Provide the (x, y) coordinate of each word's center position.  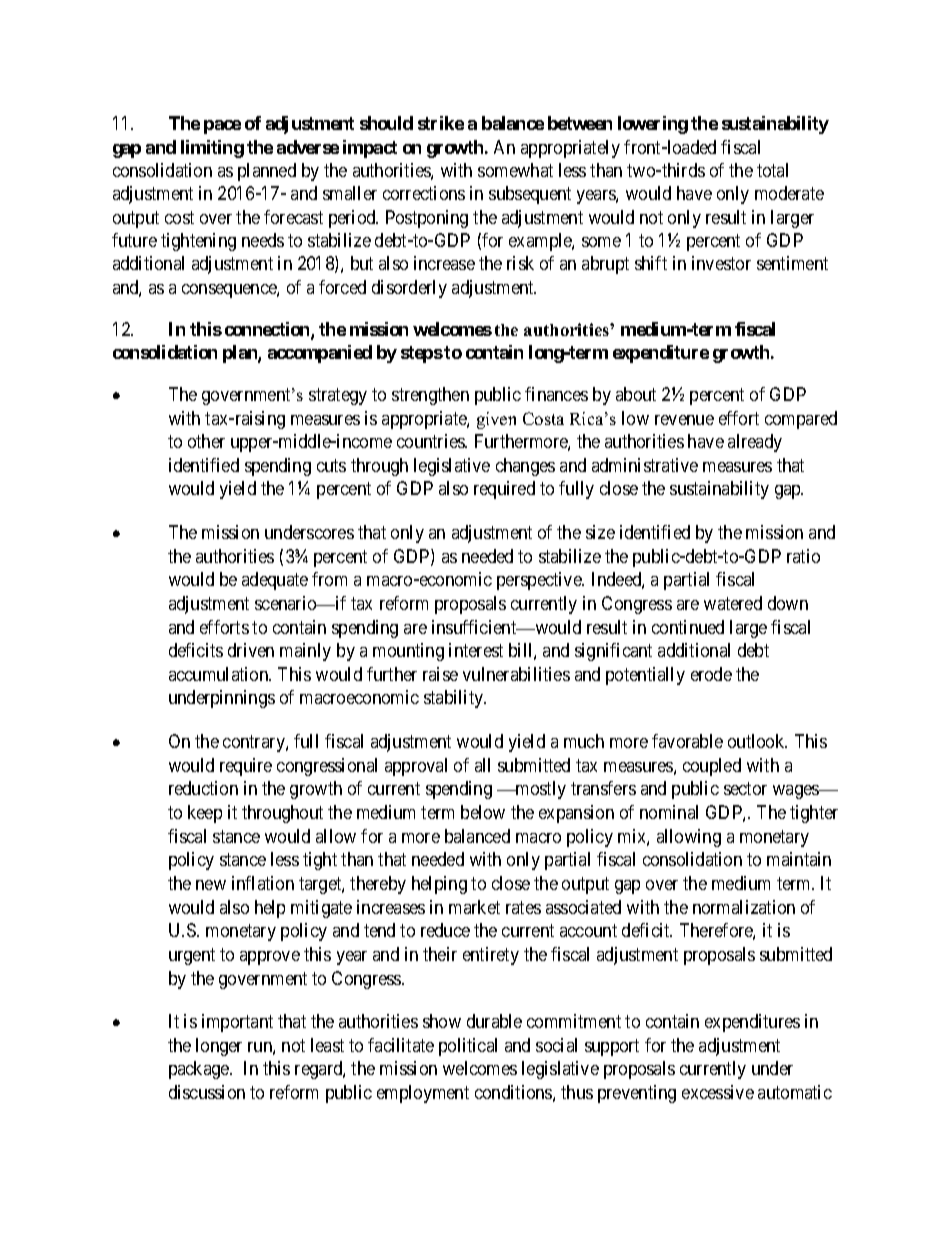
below (483, 812)
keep (205, 814)
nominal (669, 812)
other (206, 441)
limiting (212, 149)
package (200, 1070)
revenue (684, 420)
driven (251, 650)
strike (441, 123)
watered (733, 603)
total (772, 170)
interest (476, 650)
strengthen (430, 396)
